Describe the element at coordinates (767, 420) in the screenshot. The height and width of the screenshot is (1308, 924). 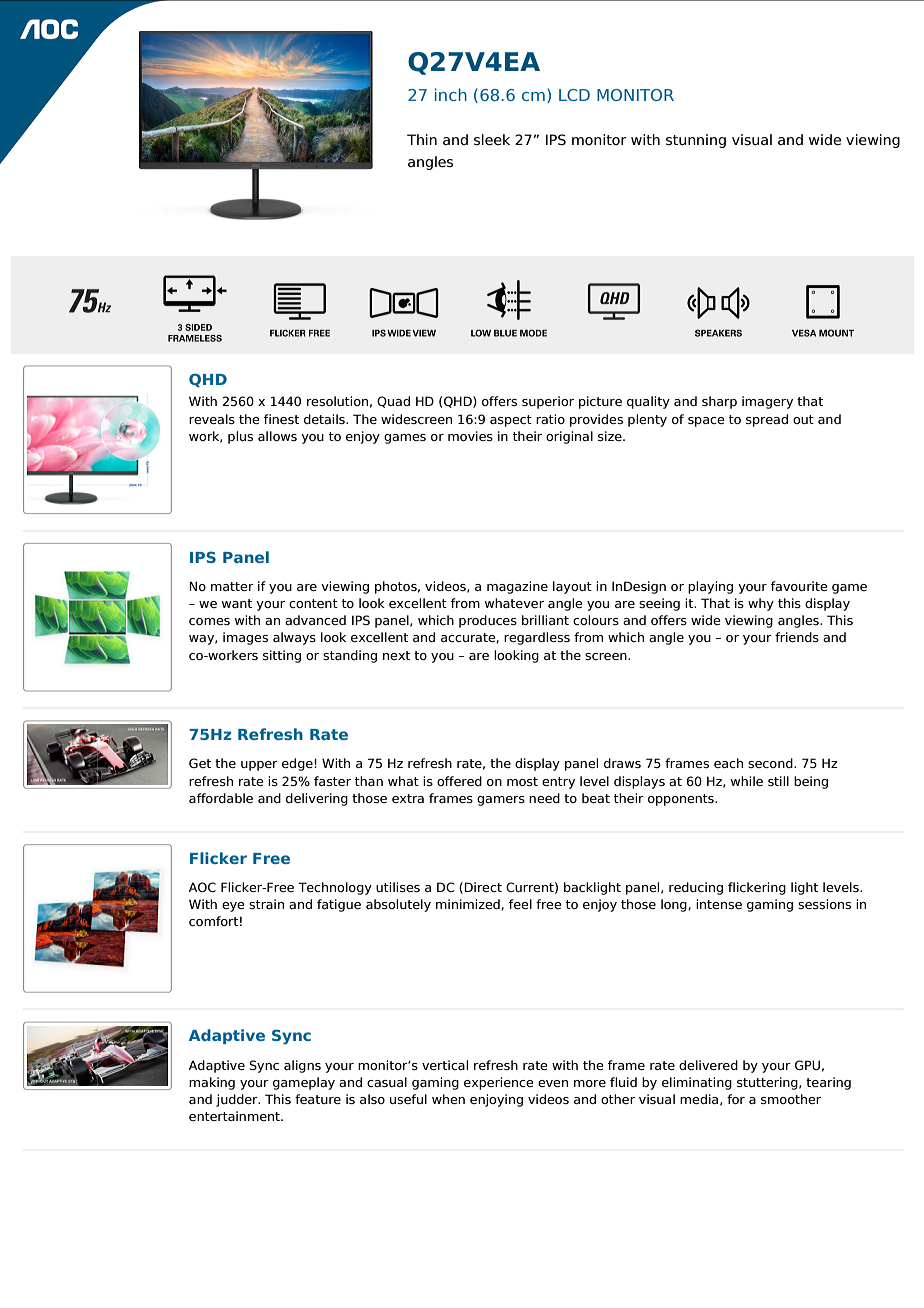
I see `spread` at that location.
